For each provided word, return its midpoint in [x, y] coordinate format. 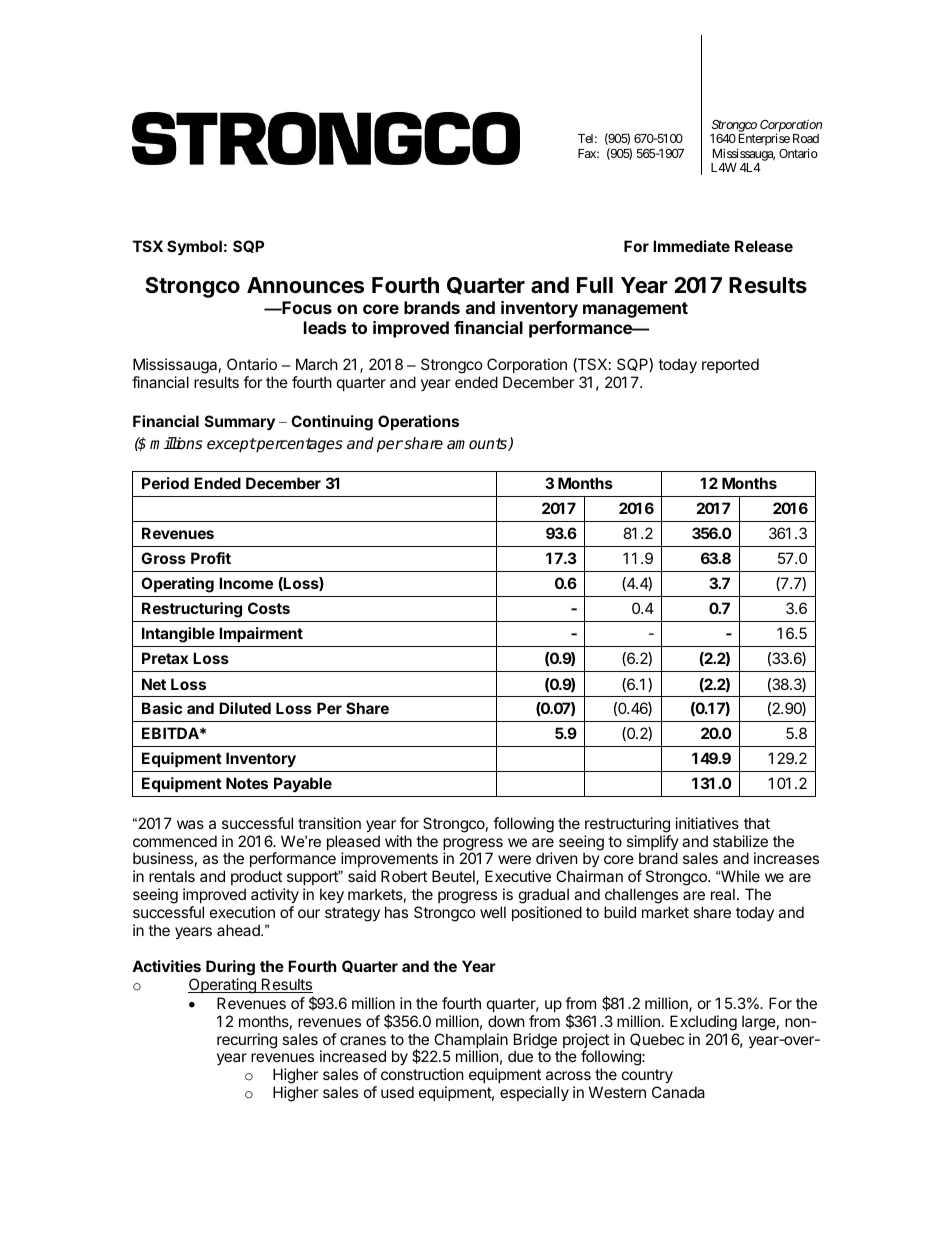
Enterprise [763, 141]
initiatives [707, 823]
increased [353, 1056]
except [231, 445]
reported [730, 365]
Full [595, 285]
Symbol [194, 247]
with [398, 841]
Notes [247, 783]
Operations [418, 422]
